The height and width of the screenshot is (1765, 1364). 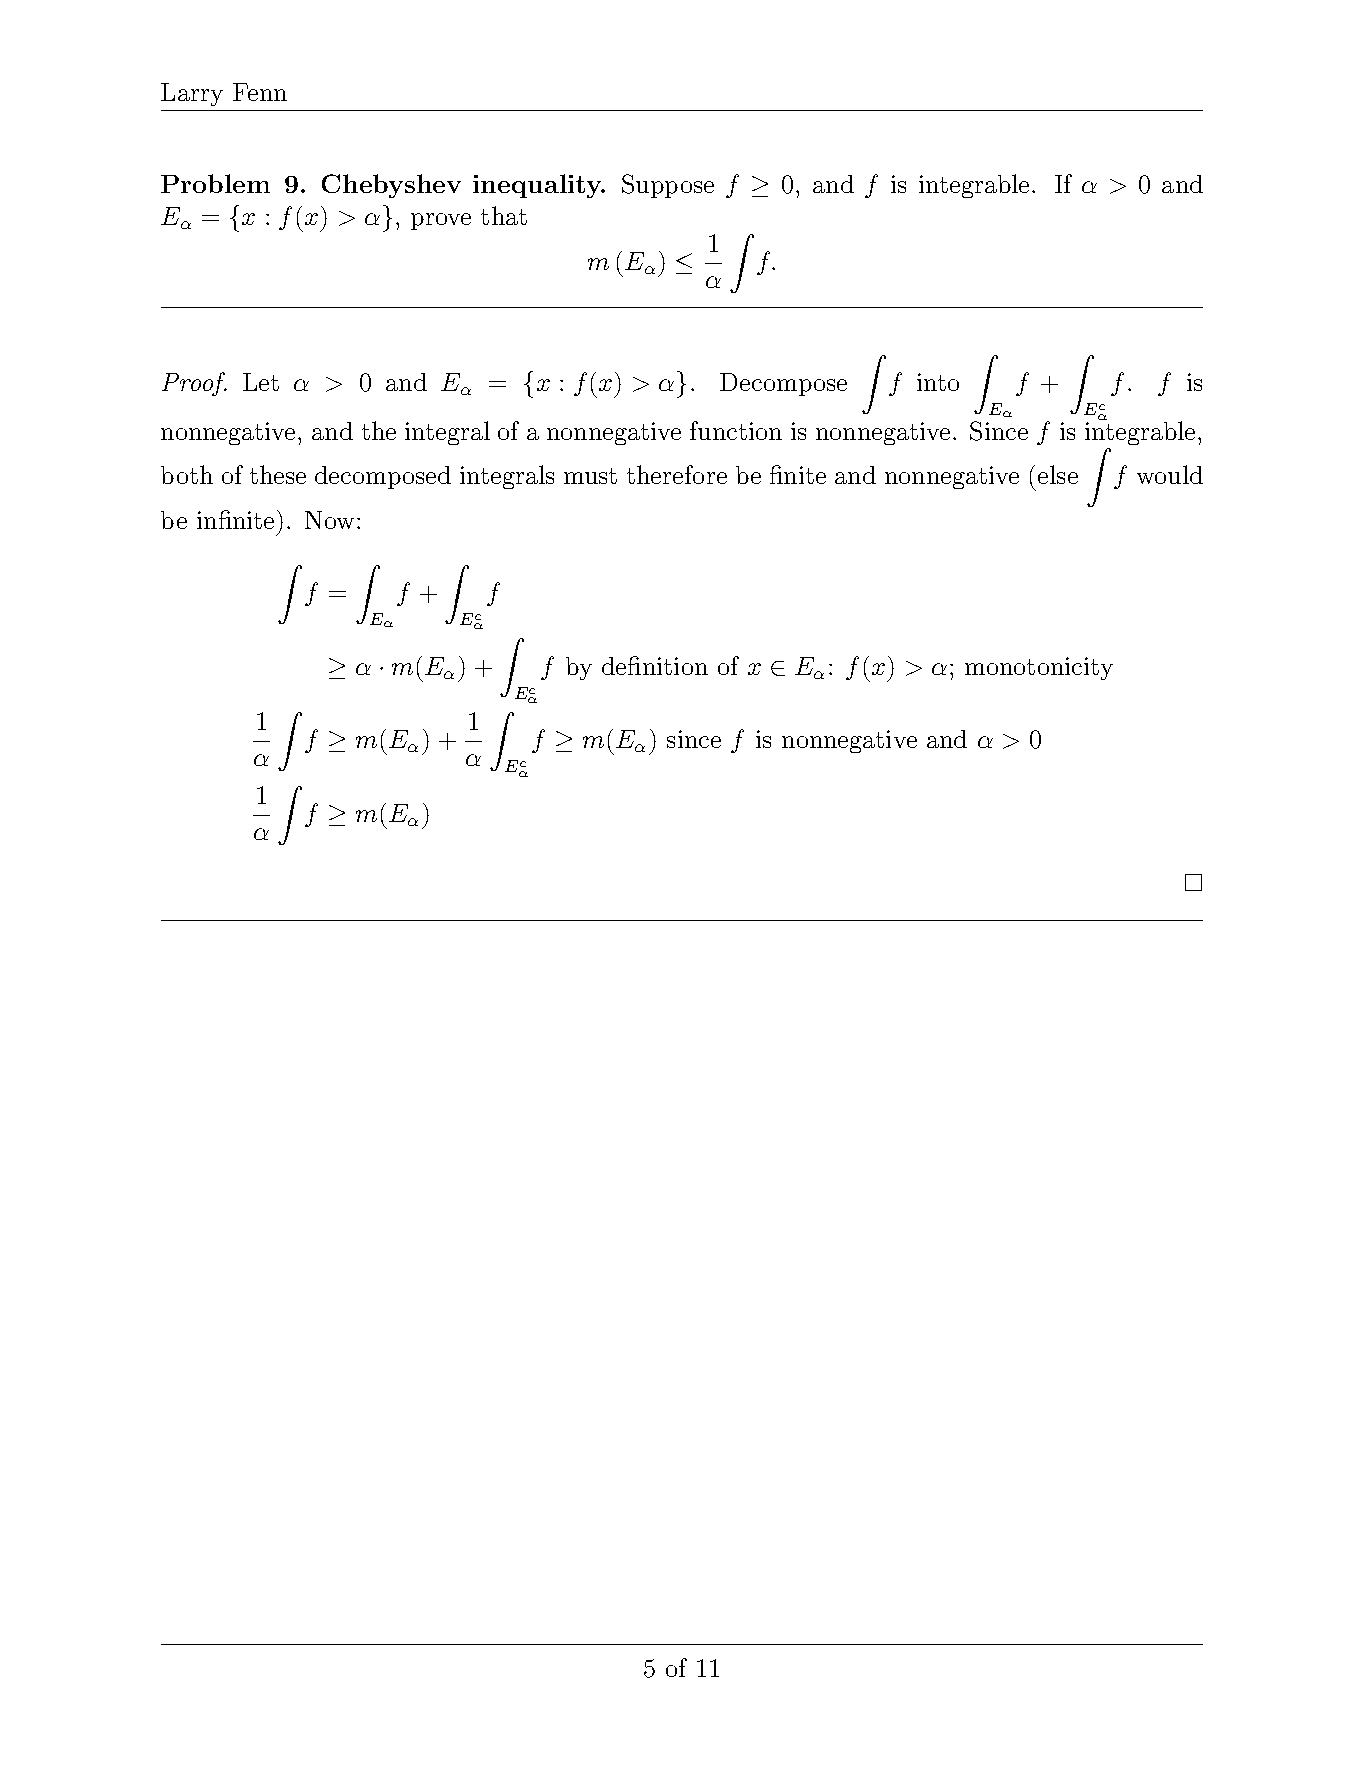 I want to click on Now, so click(x=329, y=520).
